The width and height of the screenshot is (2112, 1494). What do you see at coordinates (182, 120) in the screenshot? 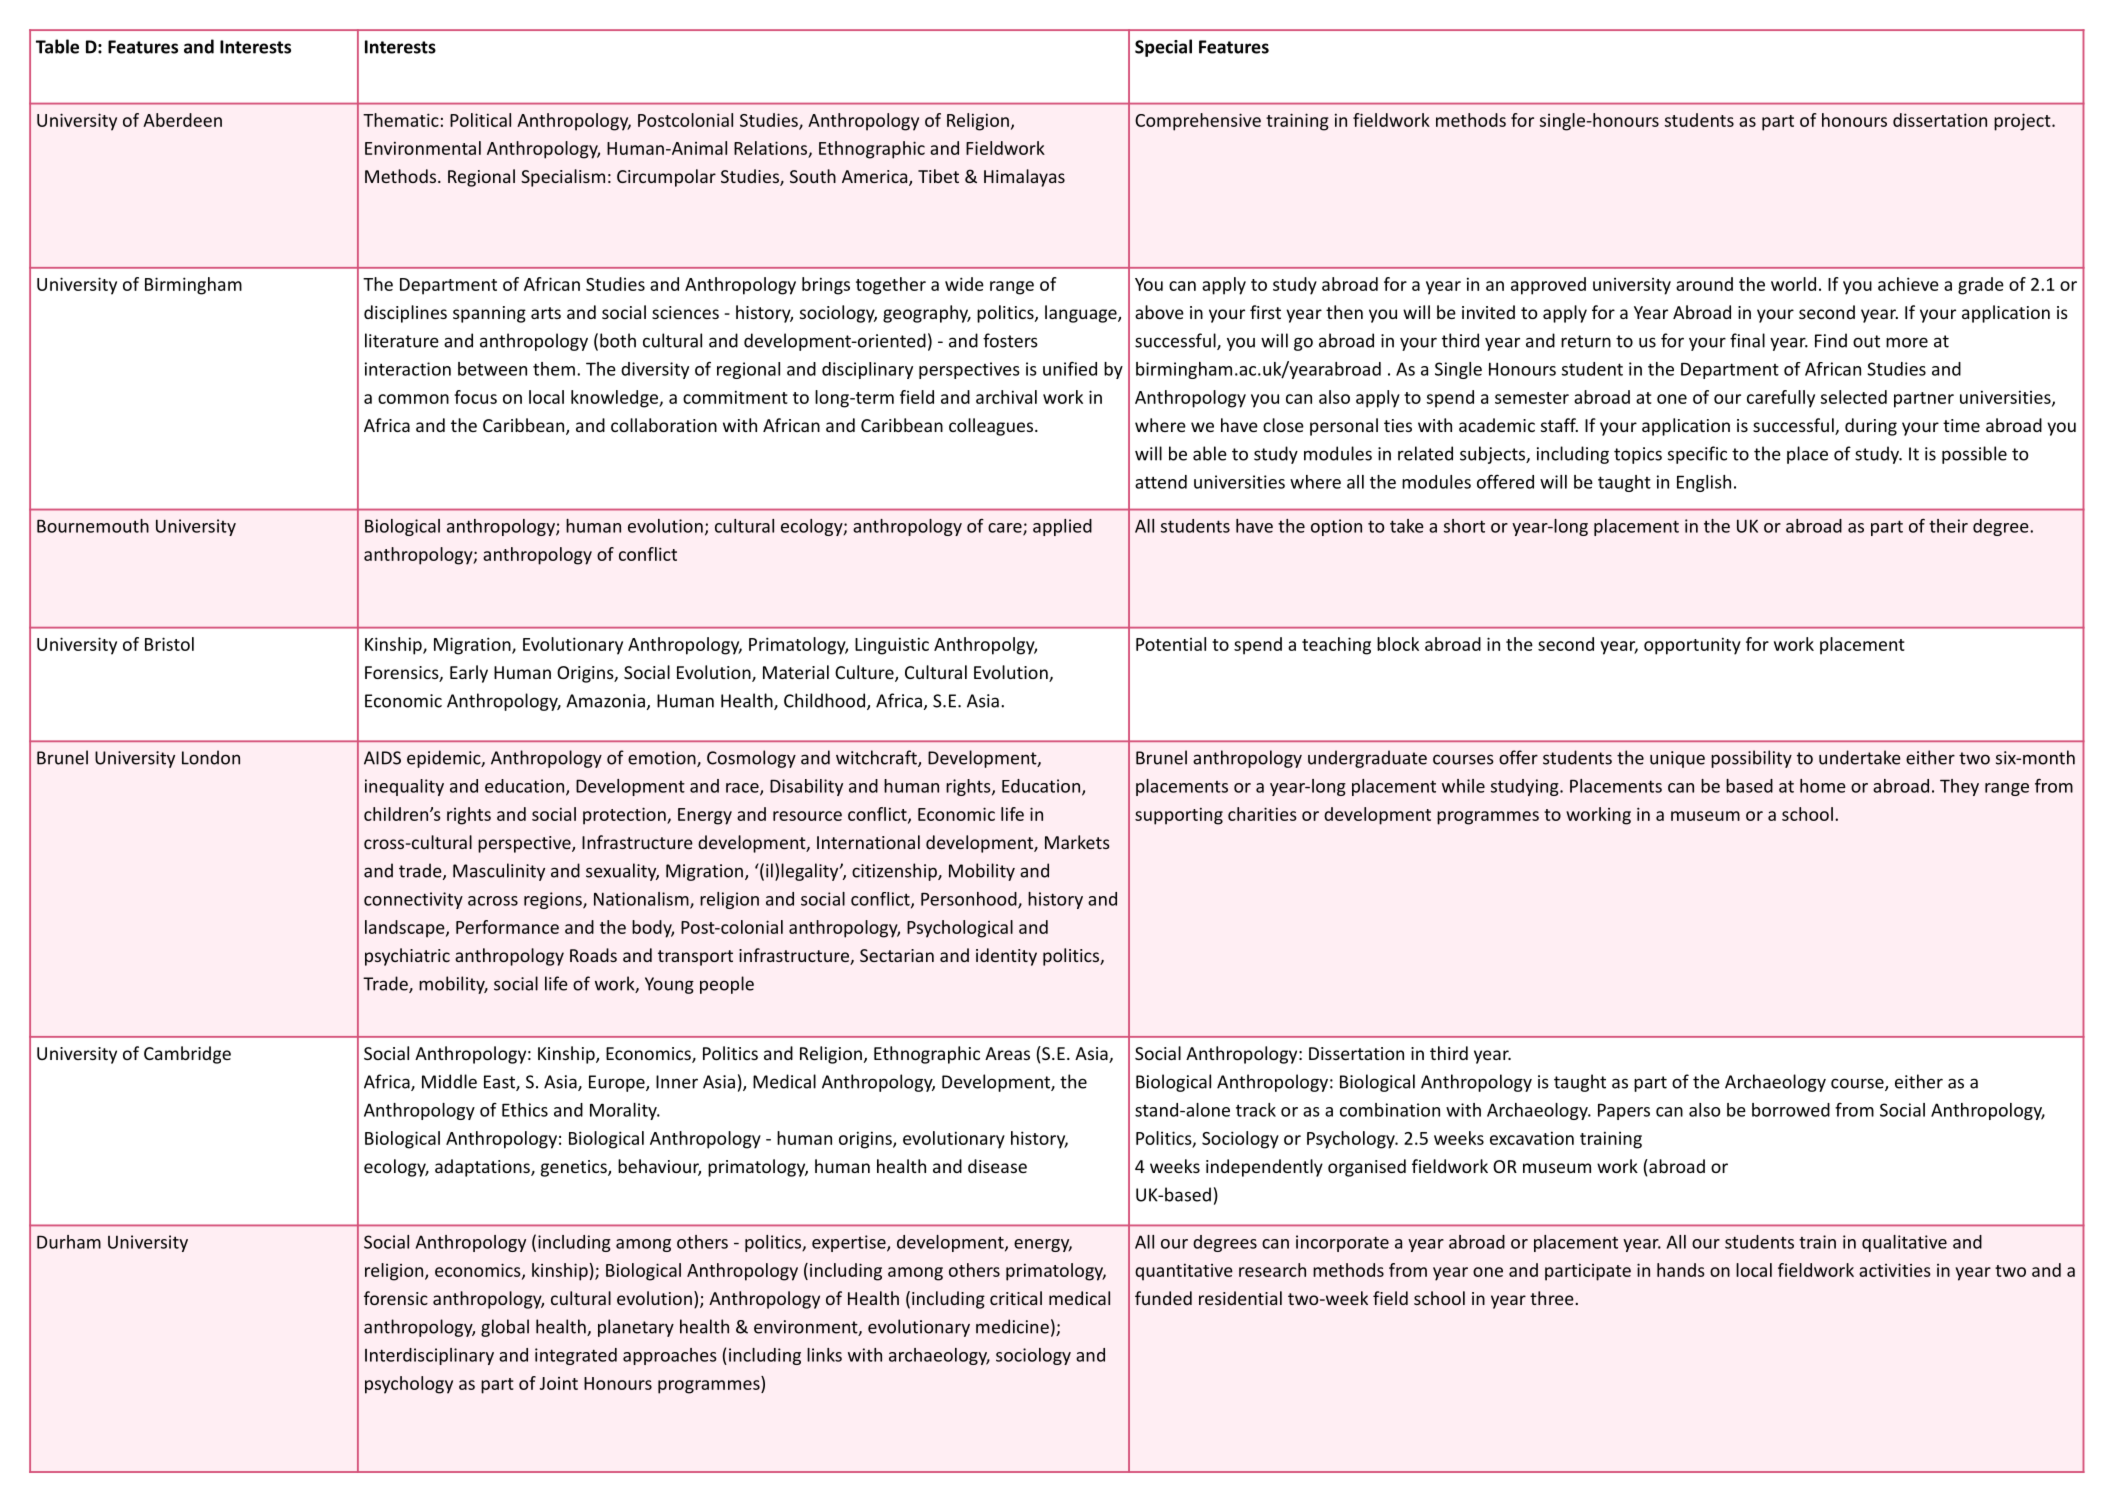
I see `Aberdeen` at bounding box center [182, 120].
